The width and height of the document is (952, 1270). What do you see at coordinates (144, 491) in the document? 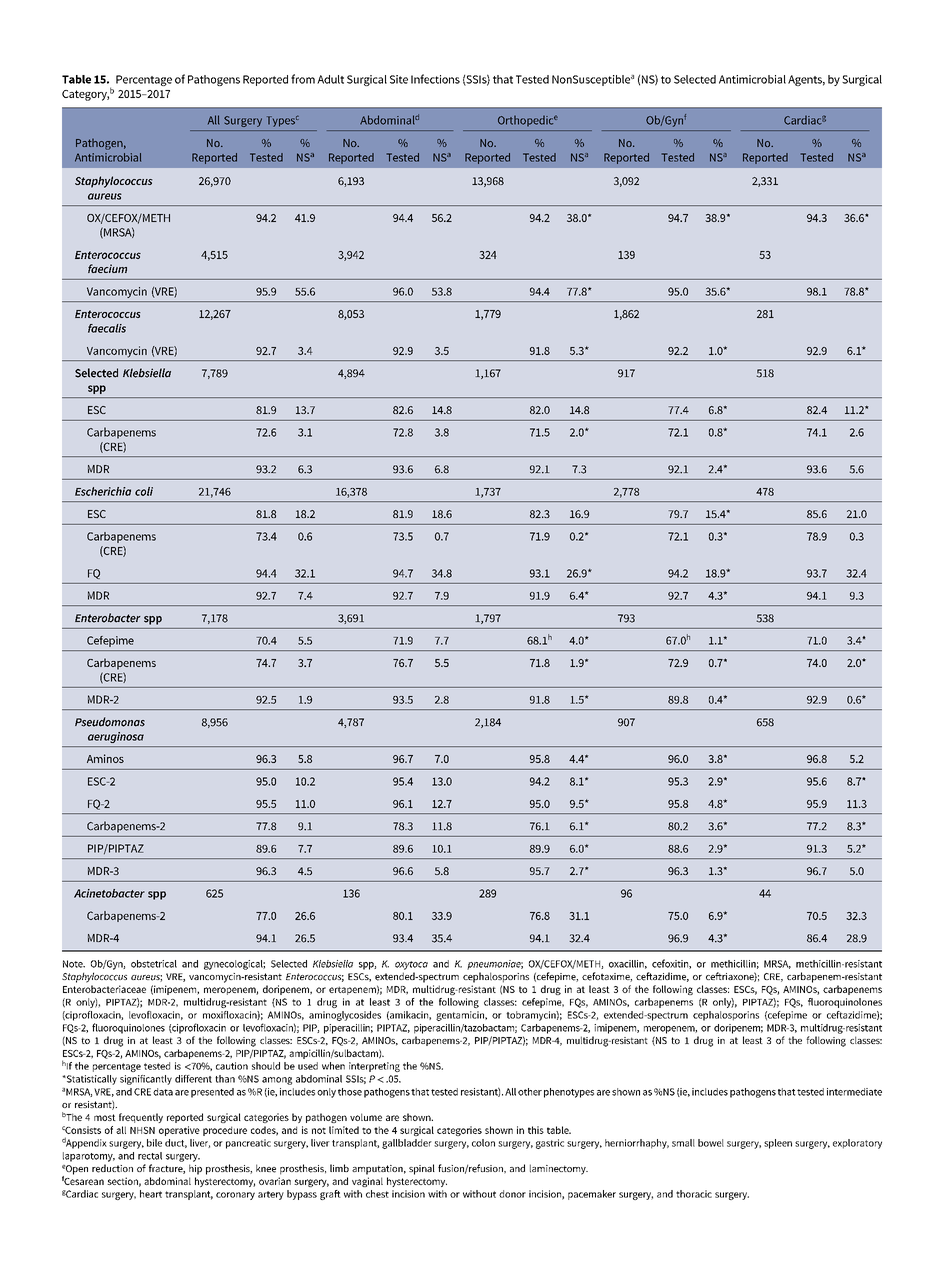
I see `coli` at bounding box center [144, 491].
